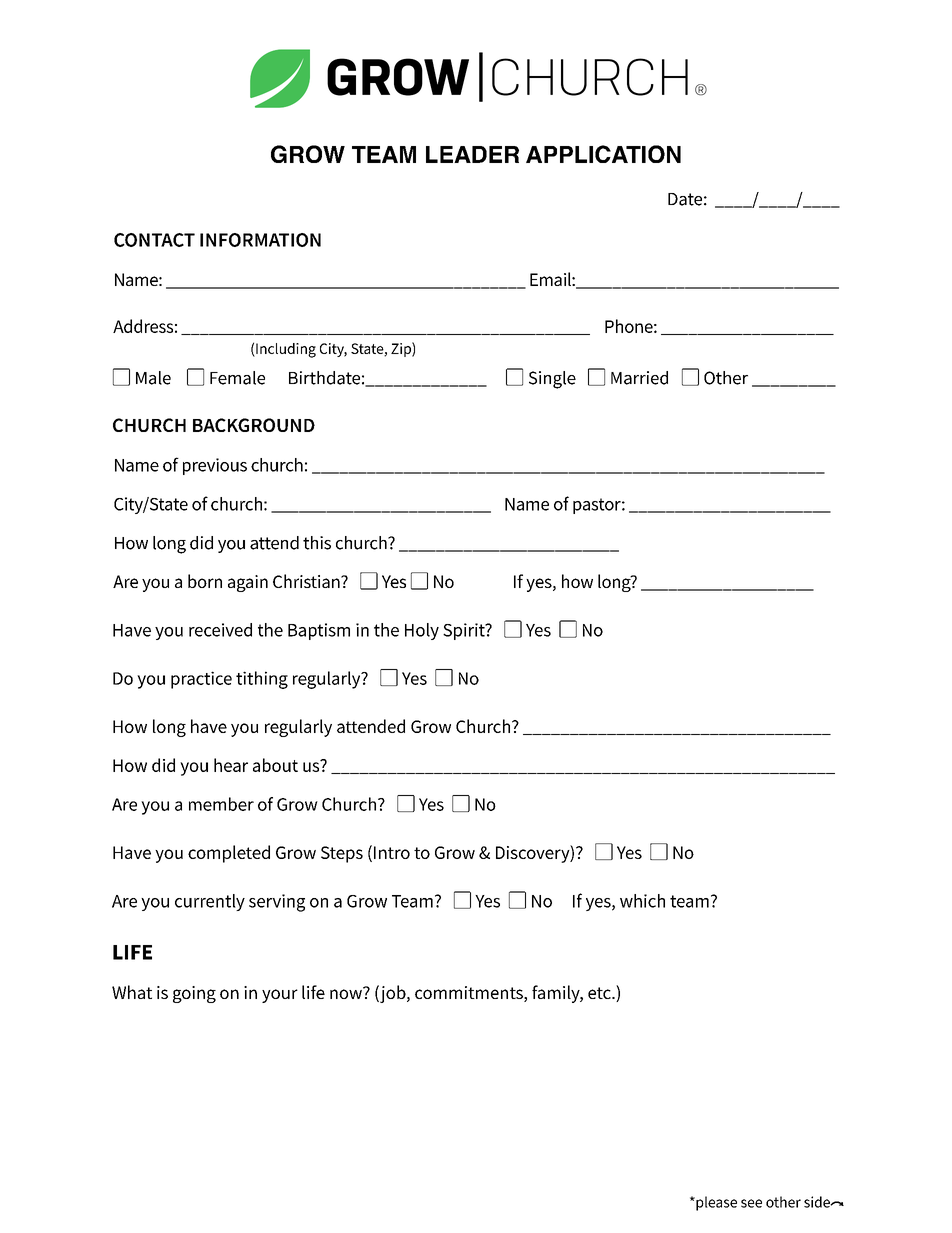 The width and height of the screenshot is (952, 1233). Describe the element at coordinates (603, 154) in the screenshot. I see `APPLICATION` at that location.
